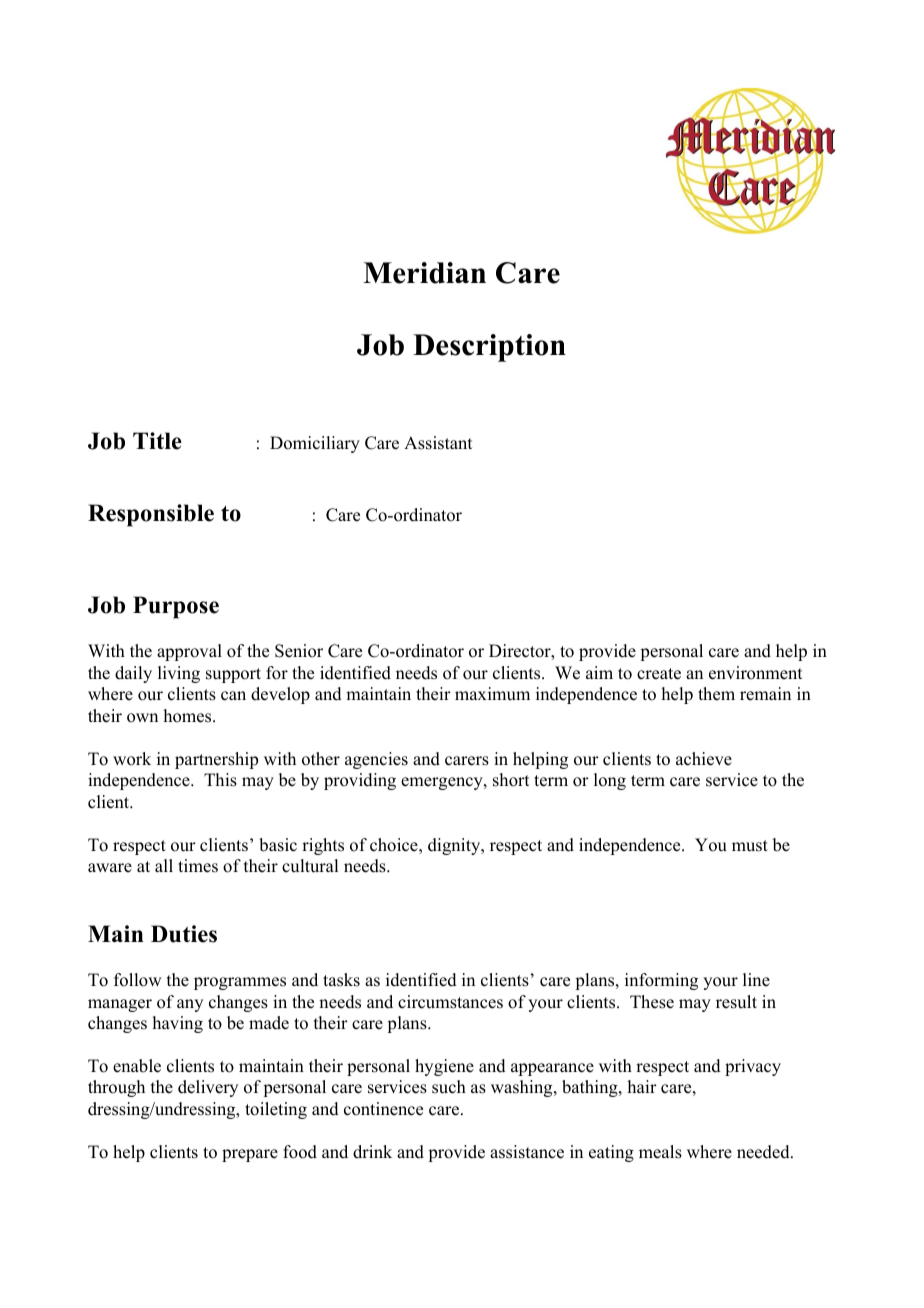 Image resolution: width=924 pixels, height=1308 pixels. What do you see at coordinates (189, 716) in the screenshot?
I see `homes` at bounding box center [189, 716].
